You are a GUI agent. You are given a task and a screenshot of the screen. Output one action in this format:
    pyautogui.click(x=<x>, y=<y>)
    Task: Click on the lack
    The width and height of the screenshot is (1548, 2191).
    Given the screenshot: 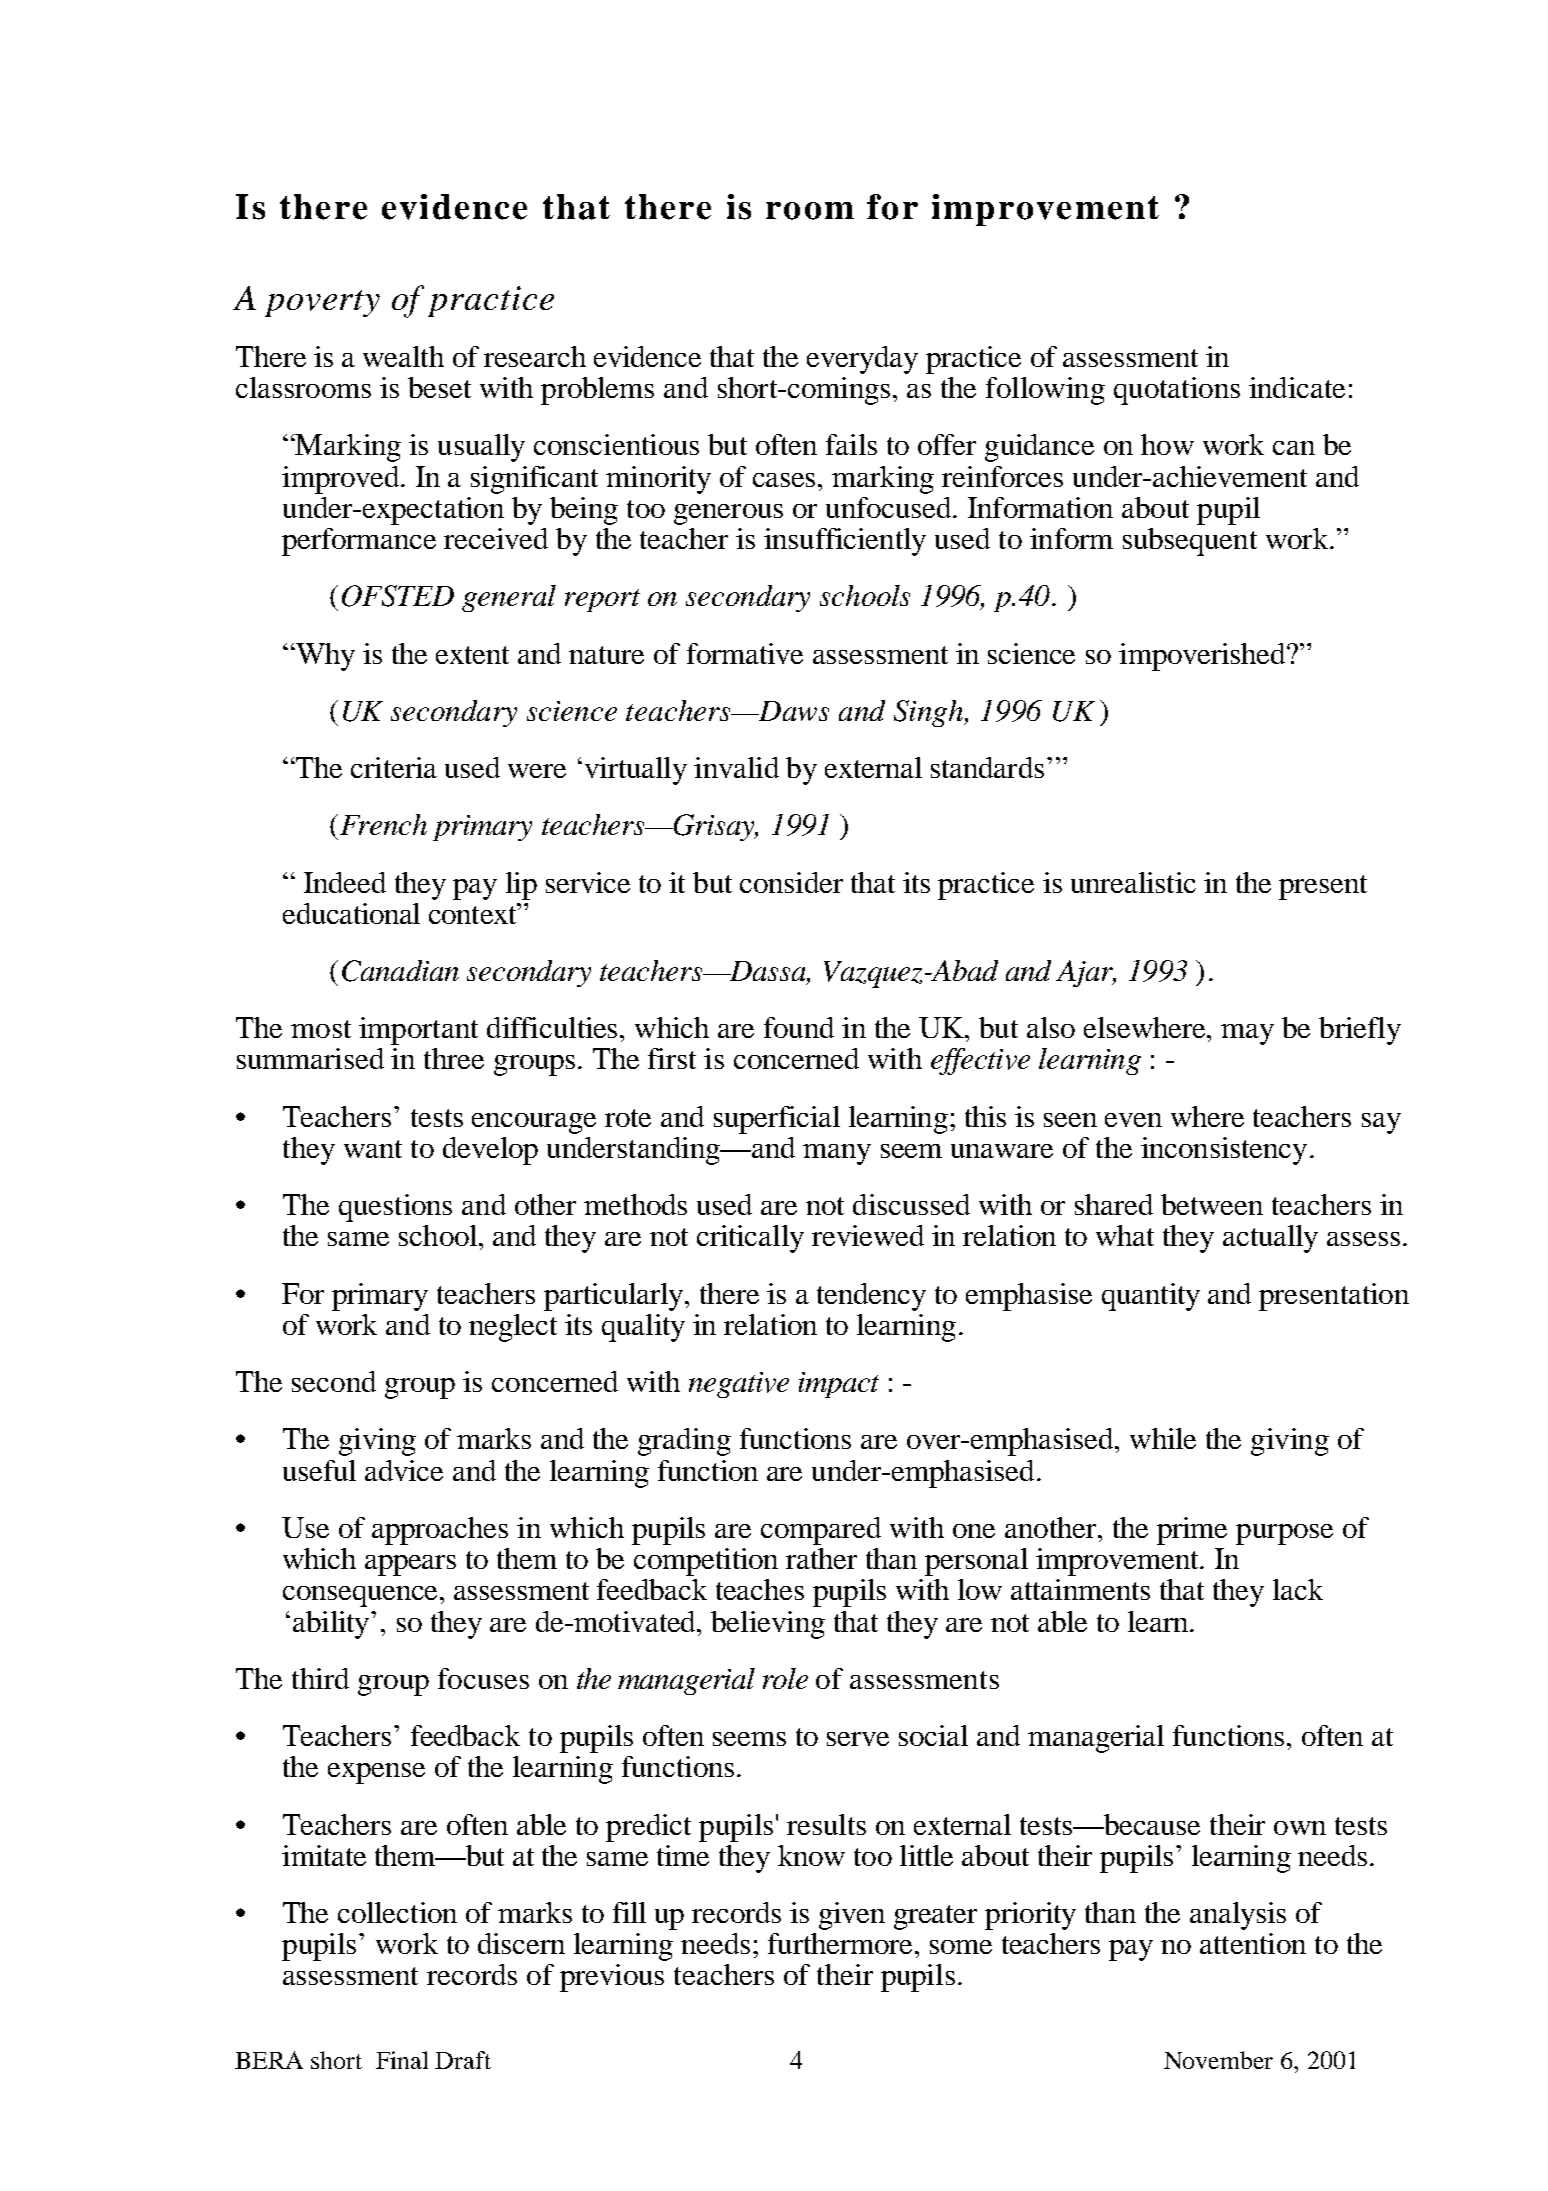 What is the action you would take?
    pyautogui.click(x=1298, y=1589)
